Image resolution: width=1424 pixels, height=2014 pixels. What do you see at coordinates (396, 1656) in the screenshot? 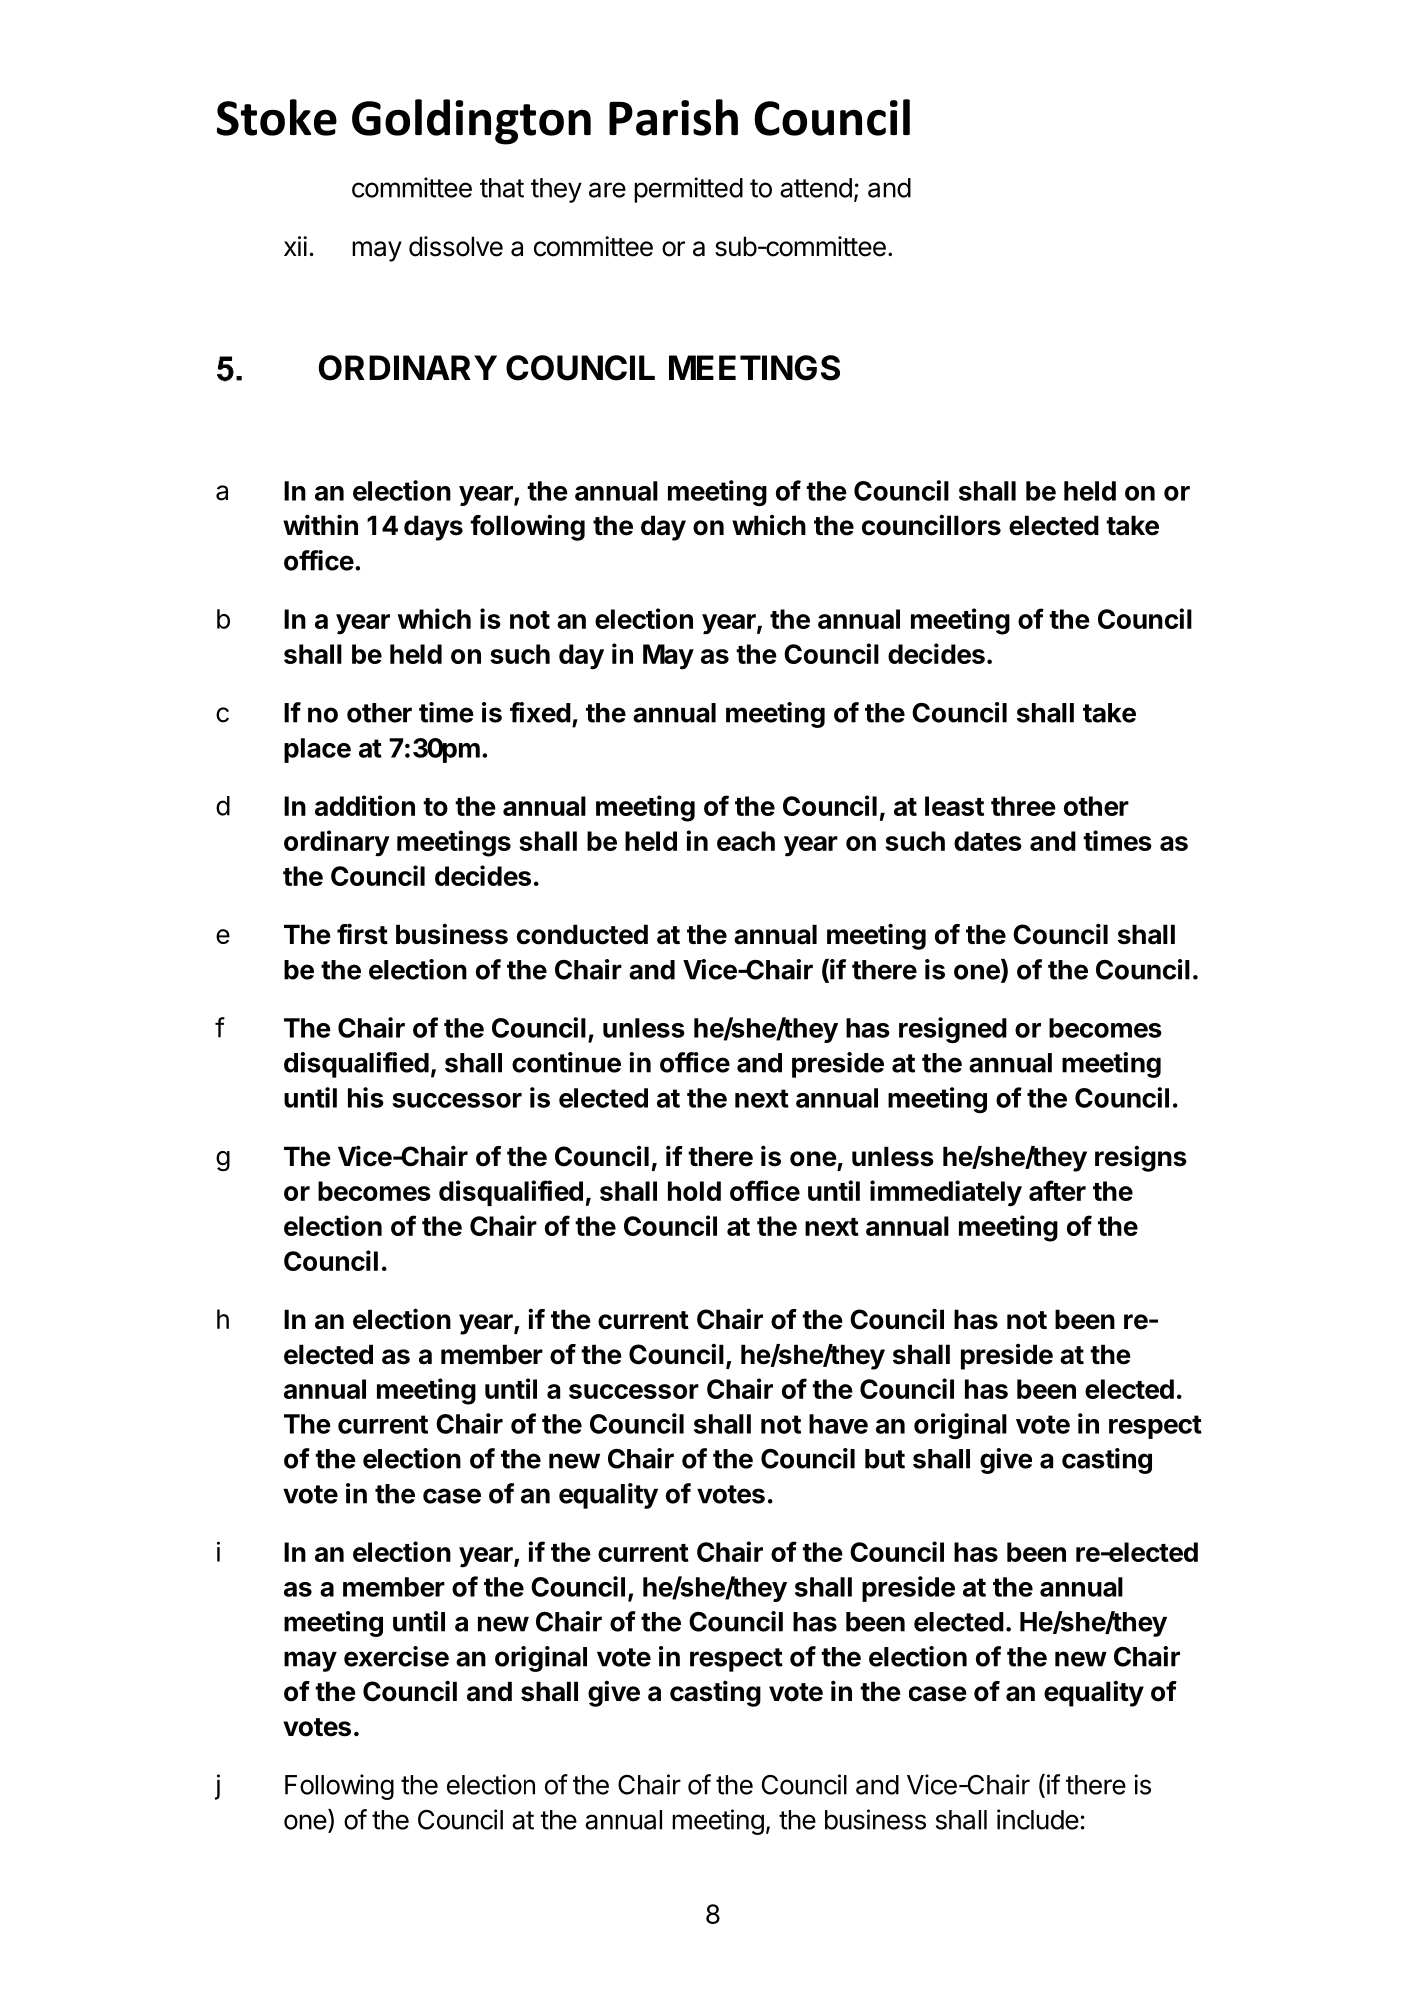
I see `exercise` at bounding box center [396, 1656].
